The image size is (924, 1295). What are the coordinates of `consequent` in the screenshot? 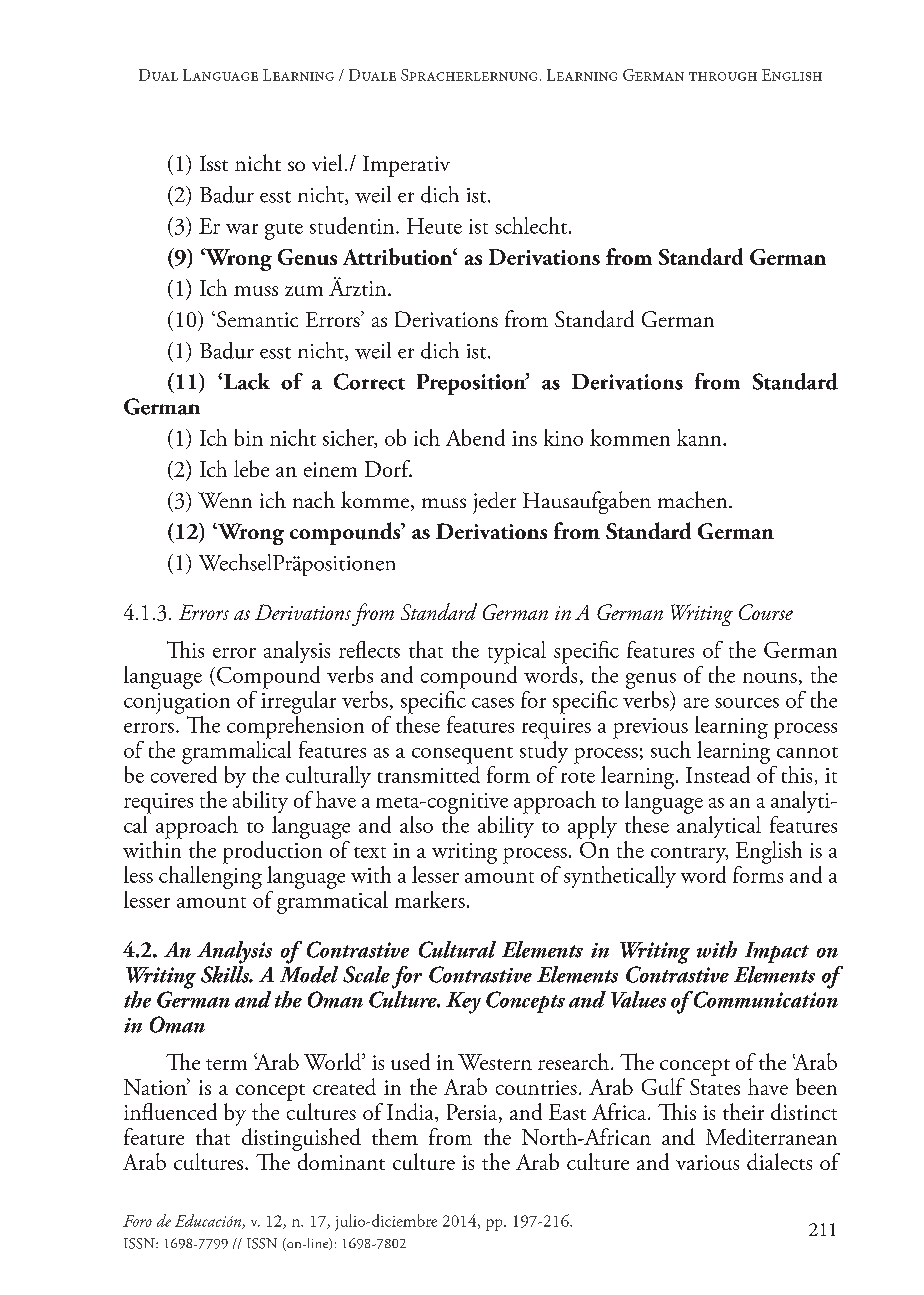 It's located at (462, 755).
